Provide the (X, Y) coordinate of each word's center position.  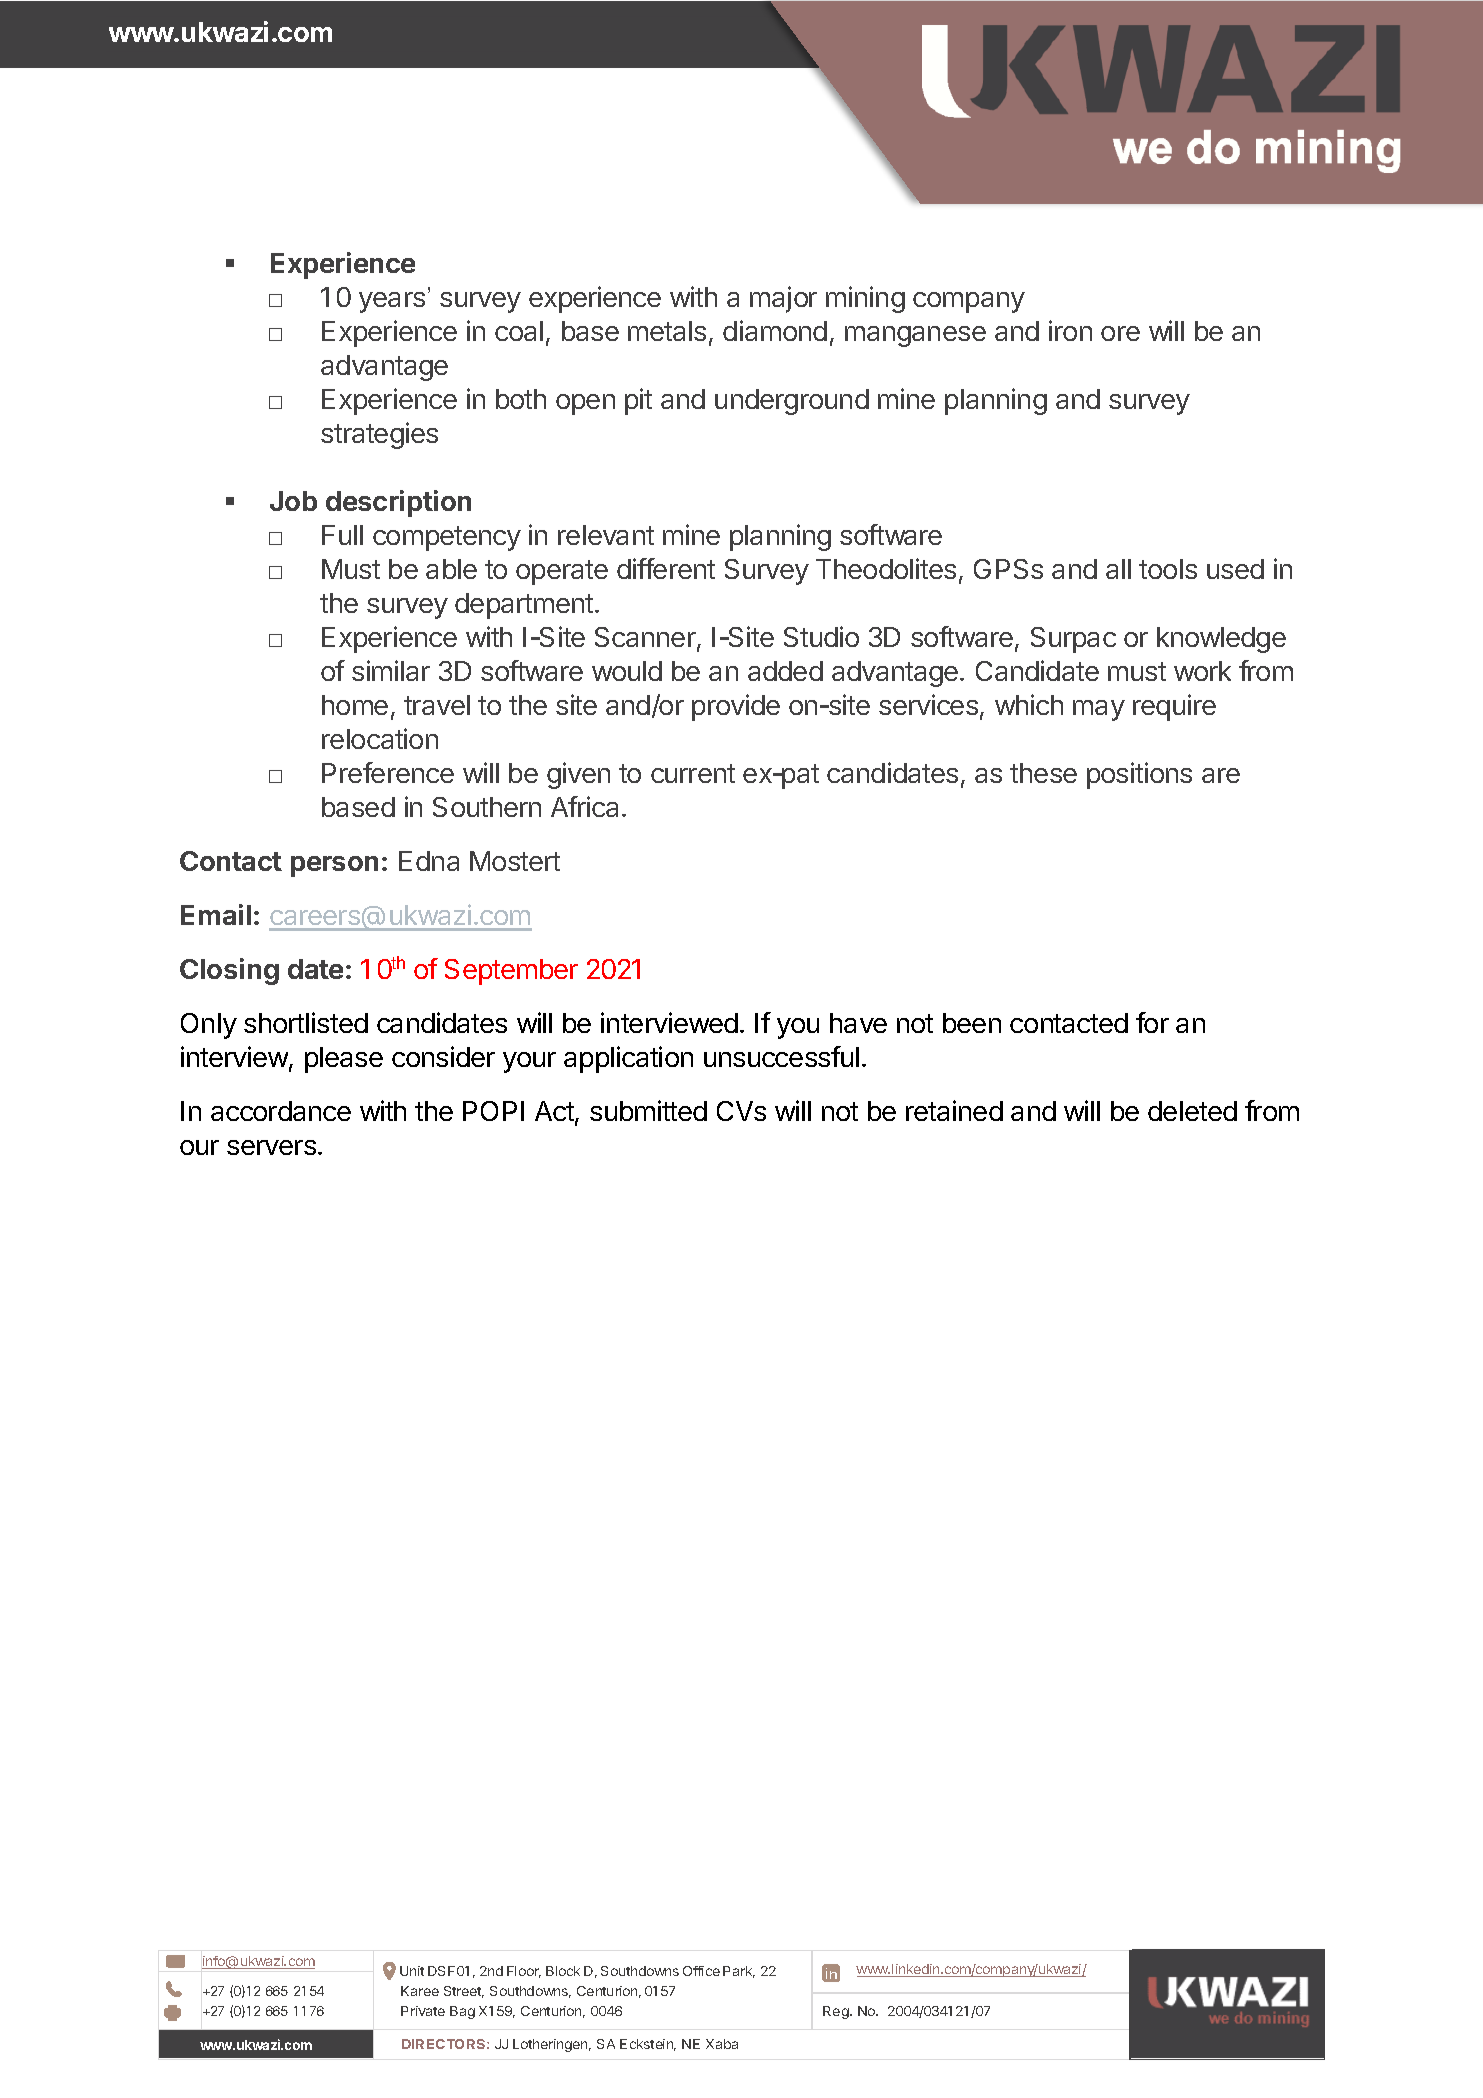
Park (739, 1972)
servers (271, 1147)
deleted (1192, 1111)
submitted (648, 1110)
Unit (412, 1971)
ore (1120, 333)
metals (667, 331)
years (392, 302)
